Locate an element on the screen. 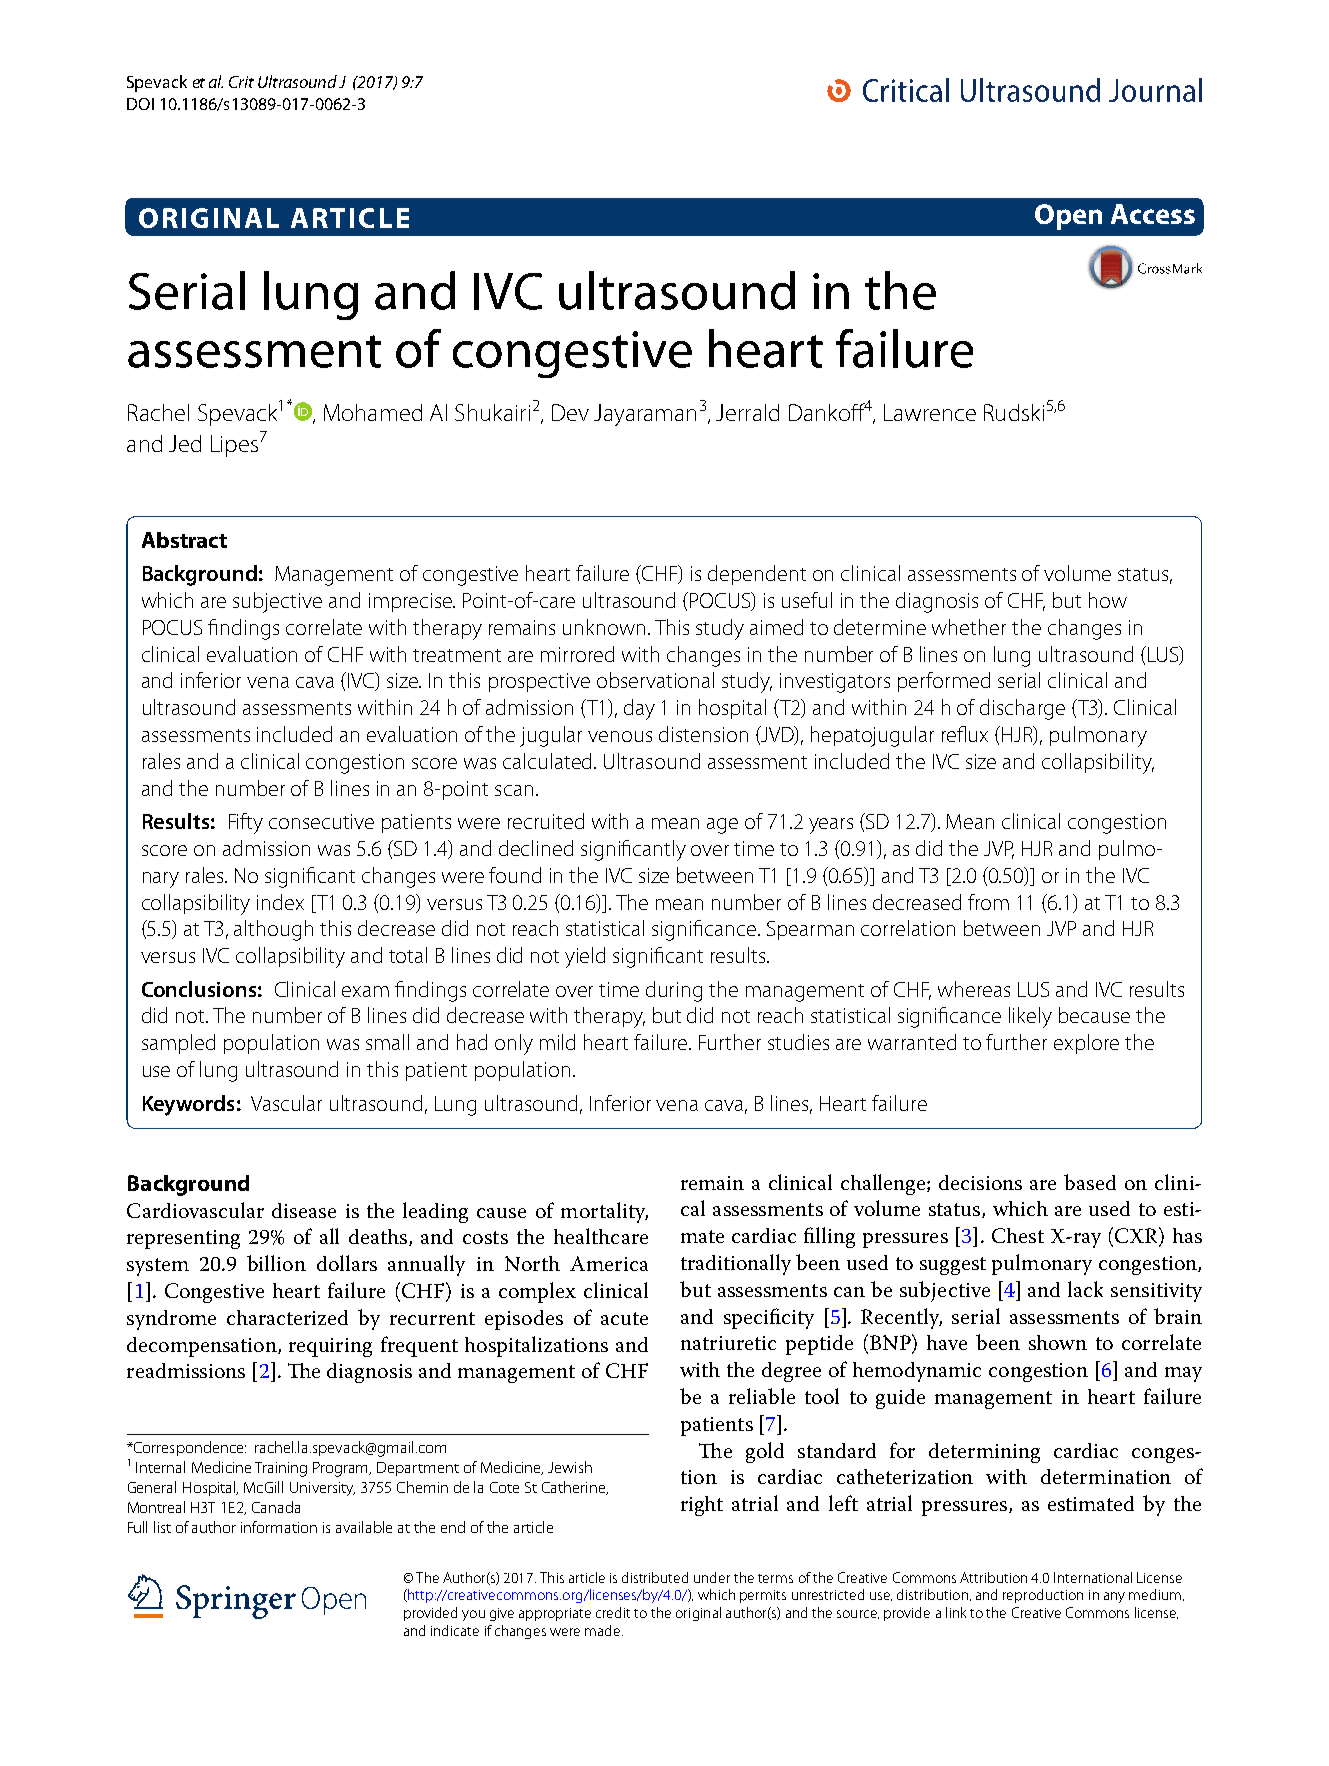 The height and width of the screenshot is (1766, 1329). recruited is located at coordinates (546, 821).
